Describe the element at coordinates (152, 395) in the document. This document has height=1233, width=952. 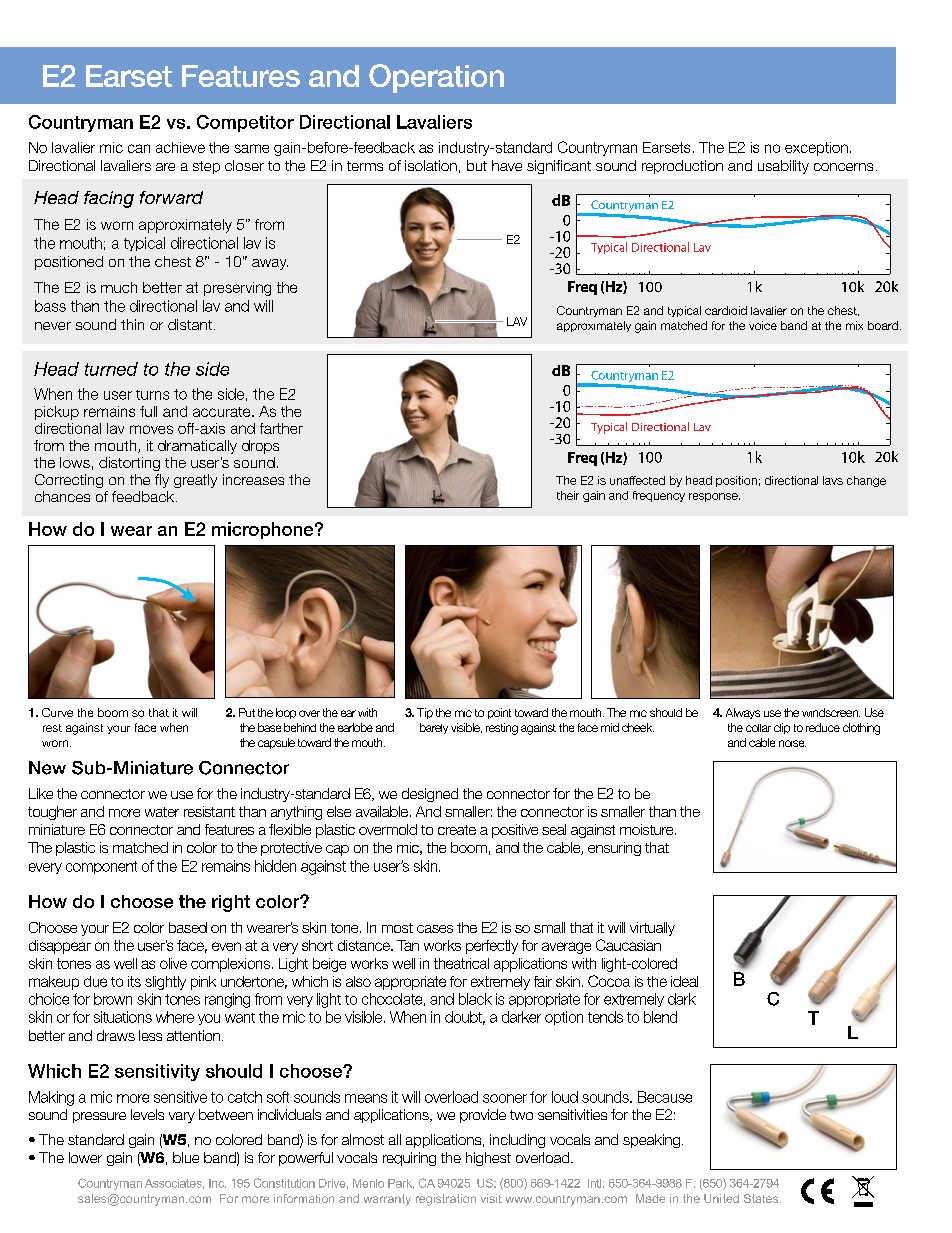
I see `turns` at that location.
